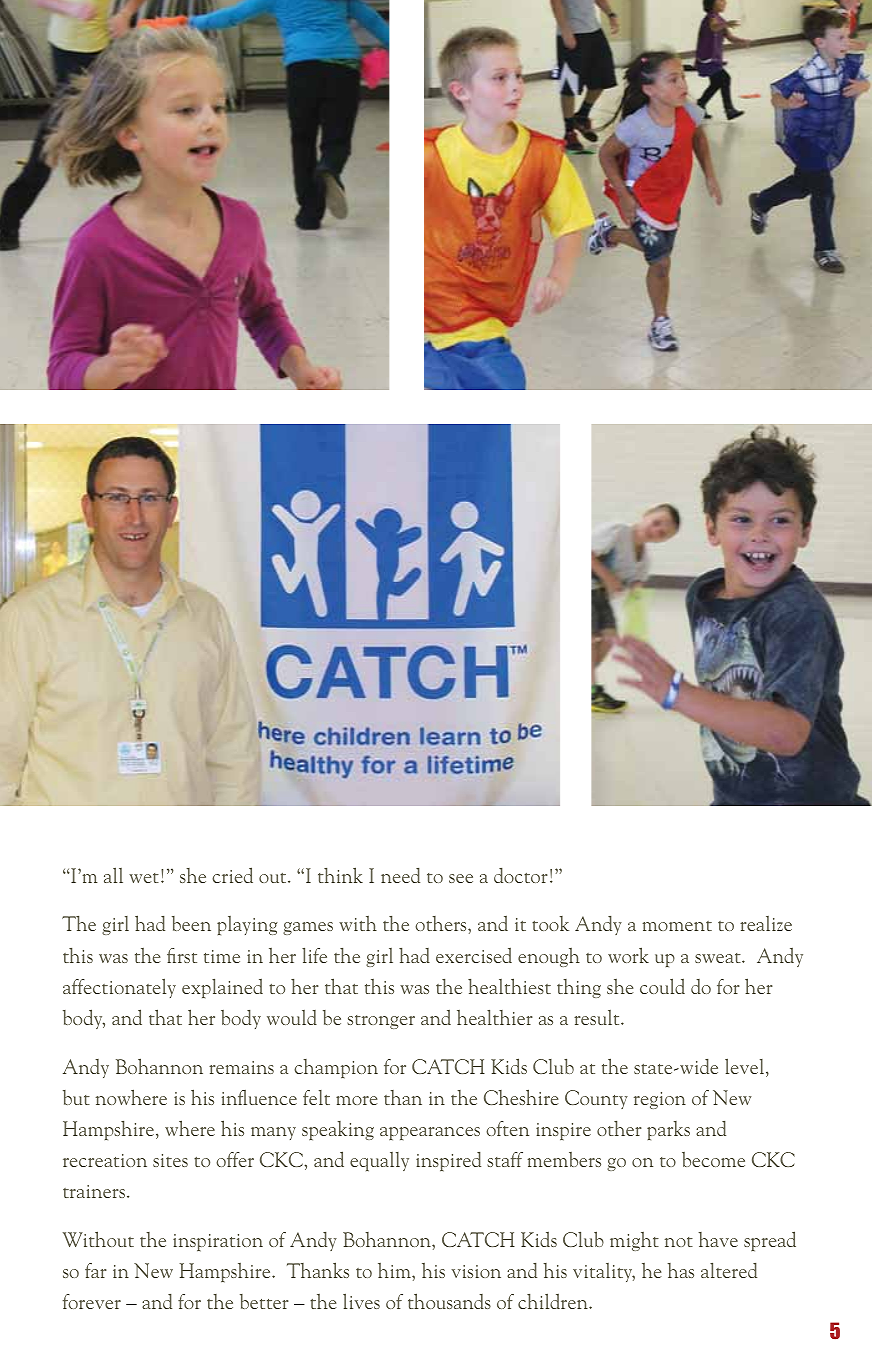  I want to click on need, so click(400, 875).
